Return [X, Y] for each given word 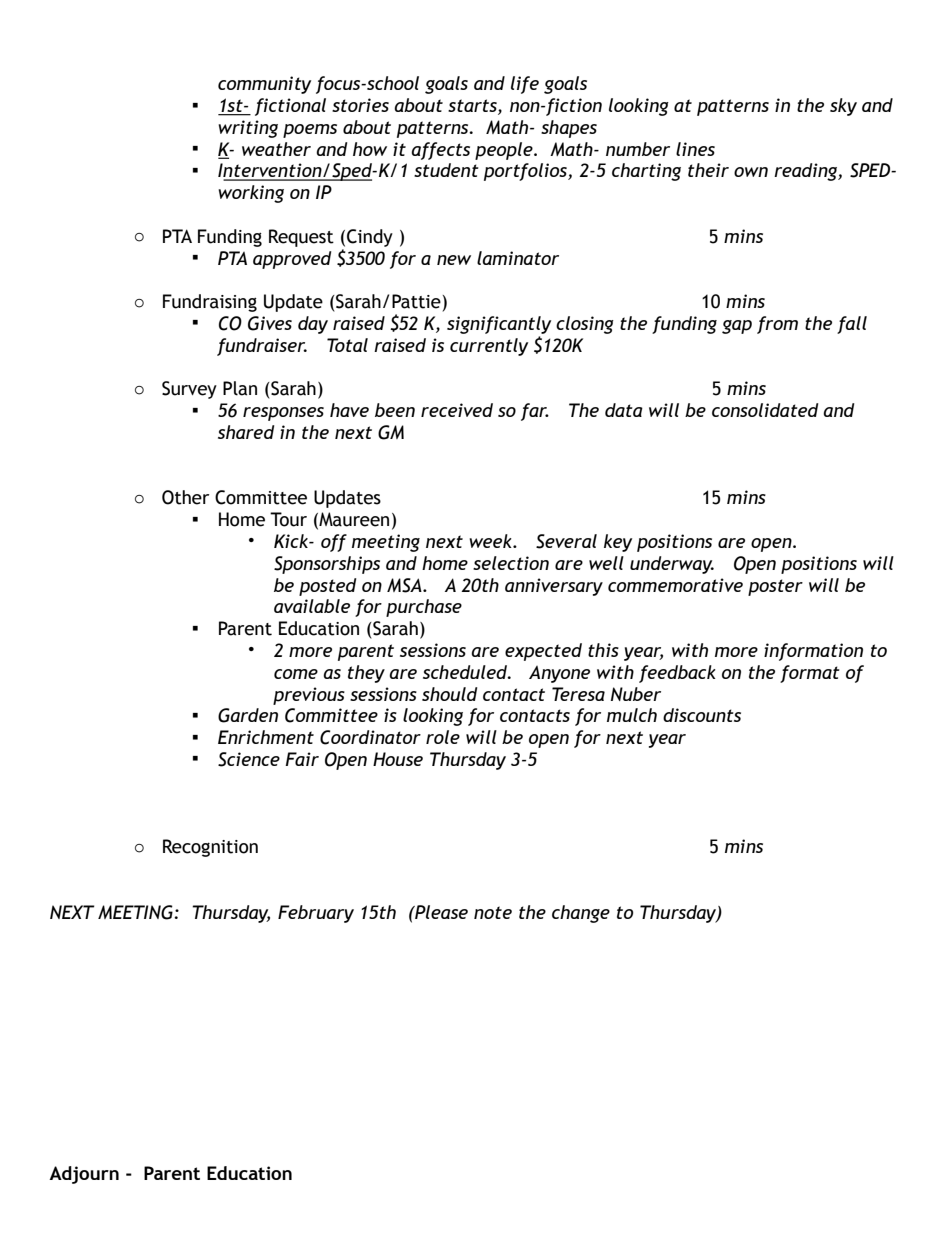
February [316, 914]
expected [543, 652]
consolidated [765, 410]
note [493, 912]
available [312, 606]
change [581, 914]
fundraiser [262, 347]
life [525, 85]
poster [775, 587]
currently [489, 347]
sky [843, 107]
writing [248, 129]
